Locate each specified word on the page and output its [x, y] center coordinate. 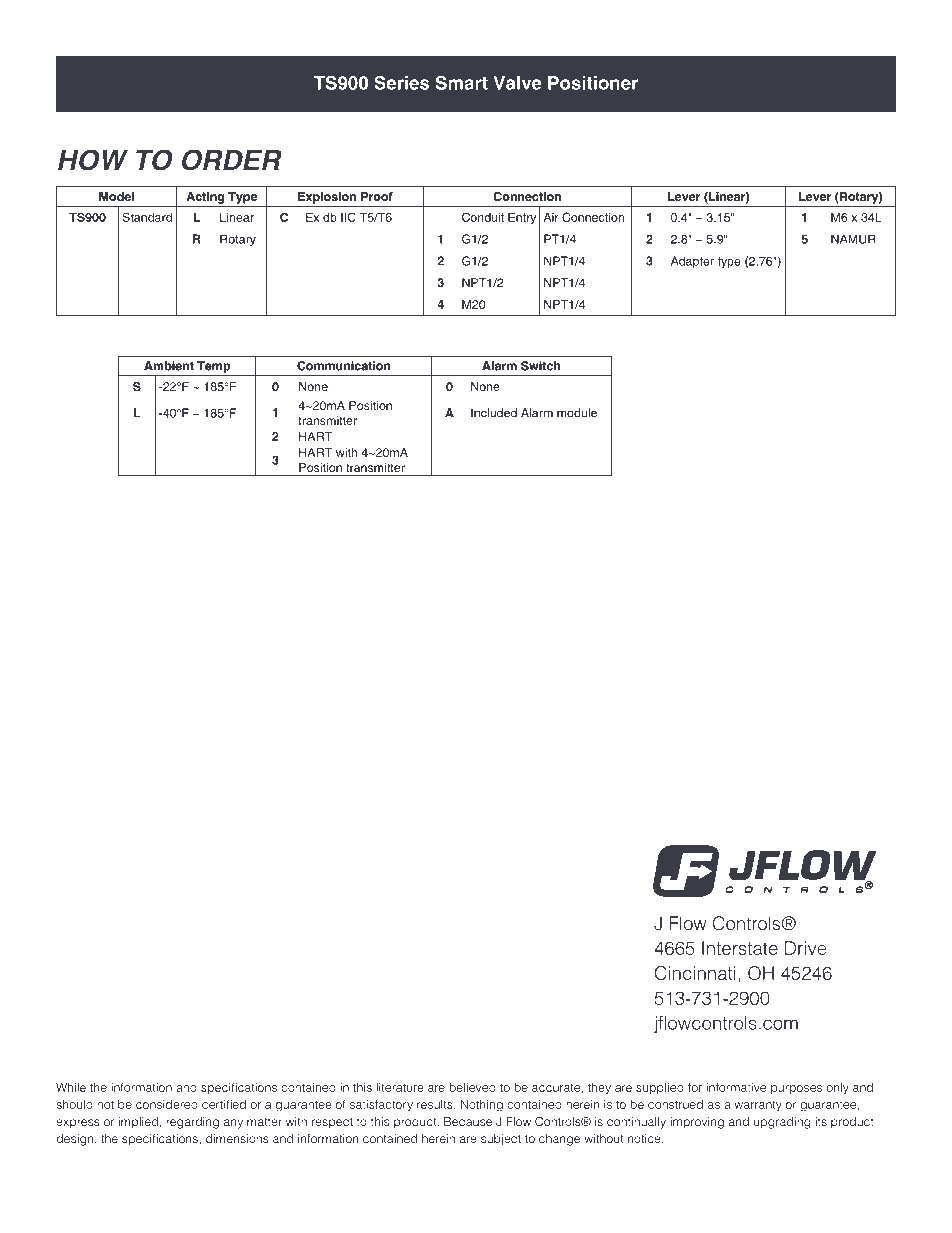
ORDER [232, 160]
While [71, 1087]
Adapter [692, 262]
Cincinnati [695, 973]
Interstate [740, 948]
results [436, 1104]
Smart [462, 82]
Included [494, 413]
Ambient [169, 366]
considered [167, 1104]
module [577, 413]
